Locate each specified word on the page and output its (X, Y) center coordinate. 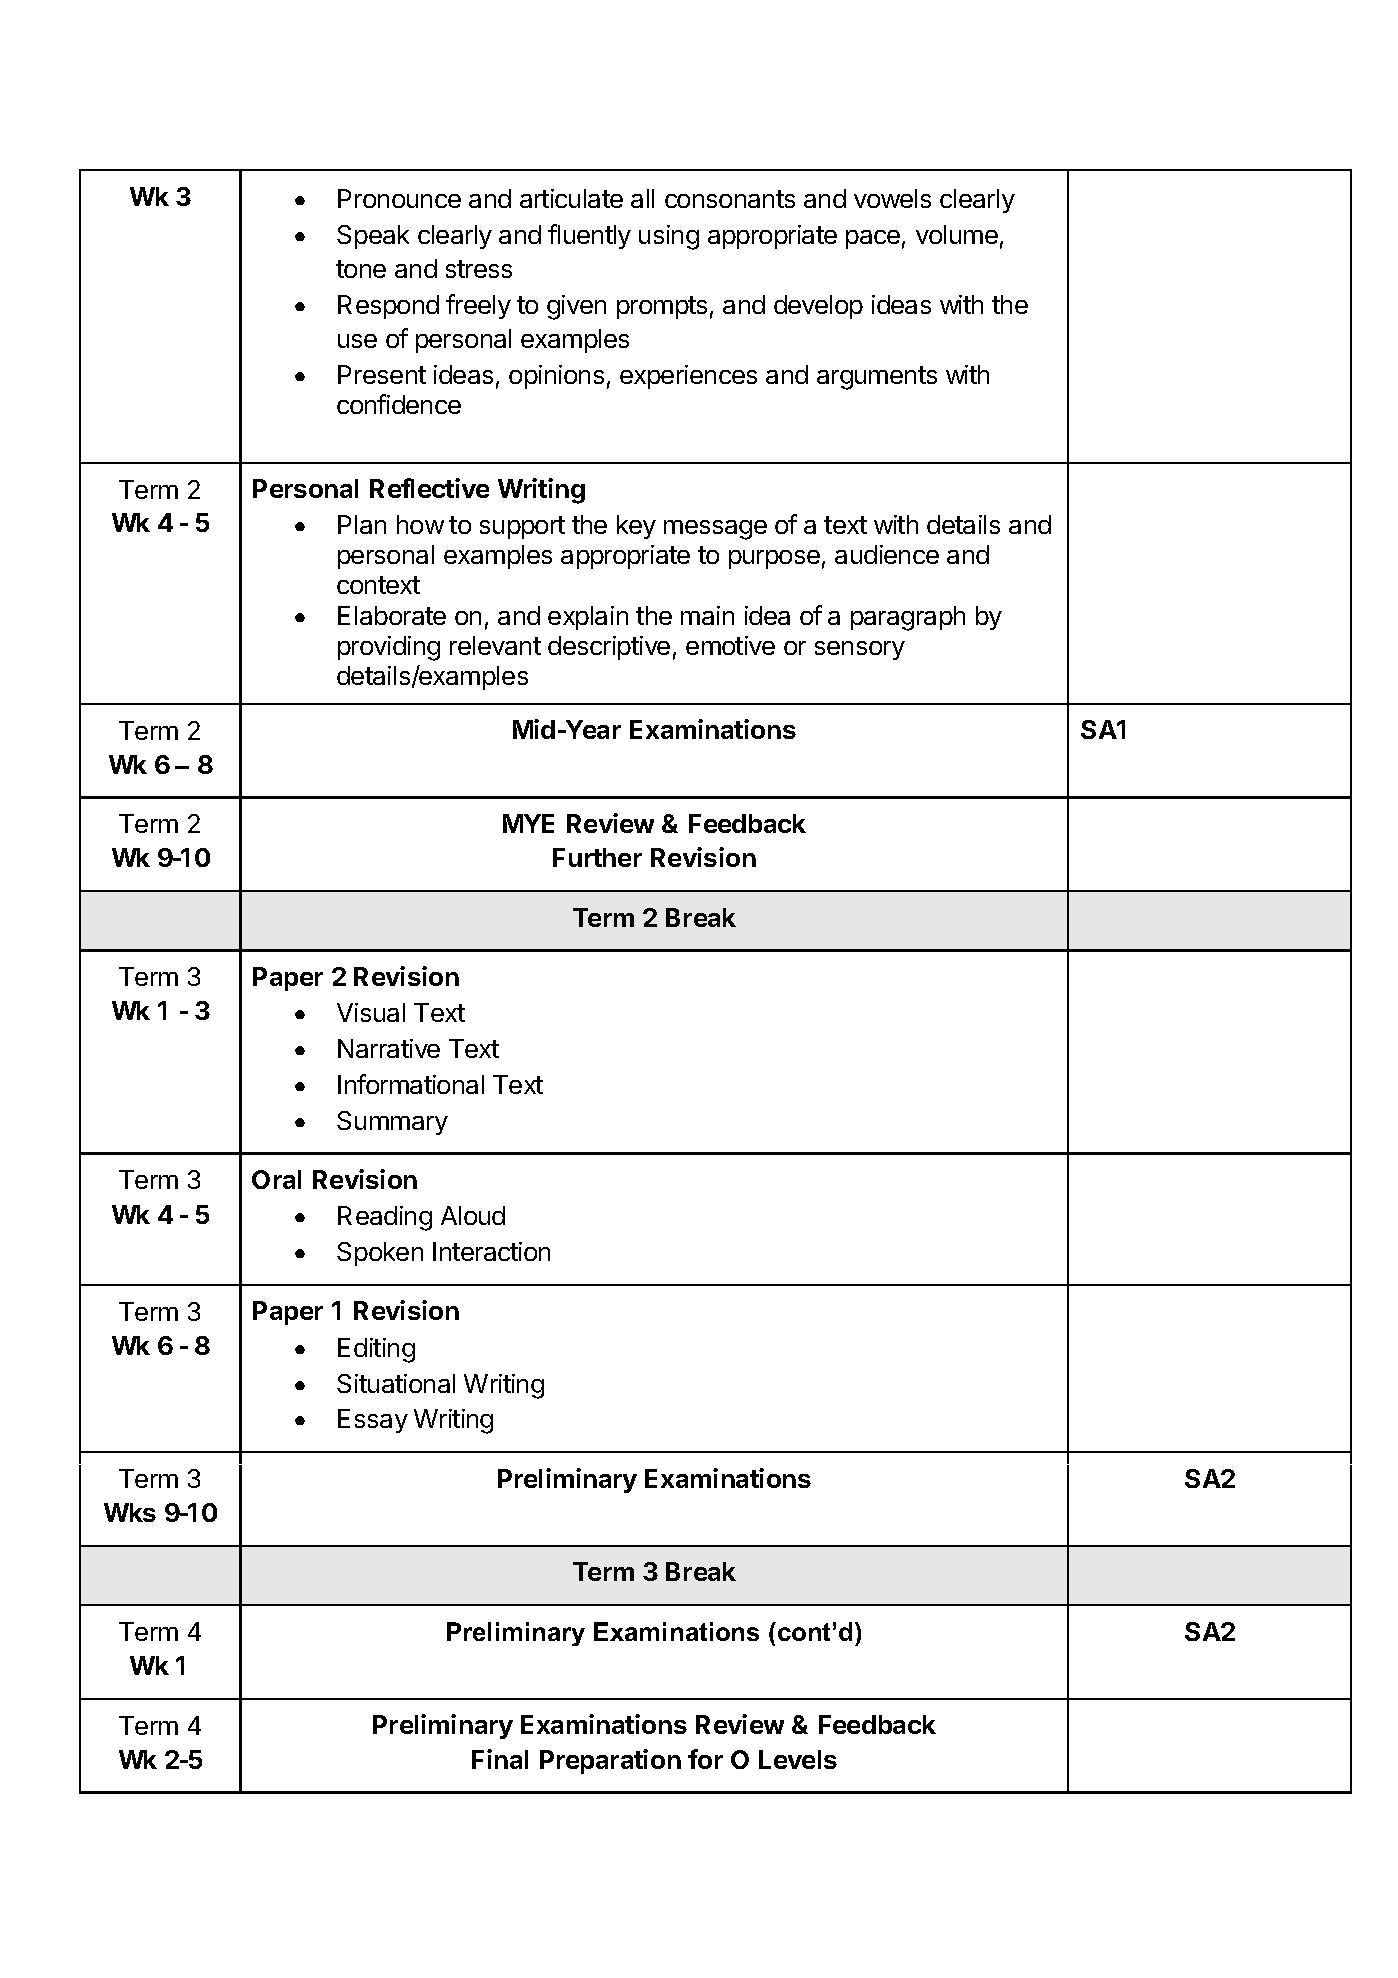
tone (361, 269)
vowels (892, 198)
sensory (860, 650)
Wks (130, 1512)
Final (500, 1759)
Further (597, 857)
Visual (371, 1012)
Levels (798, 1759)
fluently (589, 236)
